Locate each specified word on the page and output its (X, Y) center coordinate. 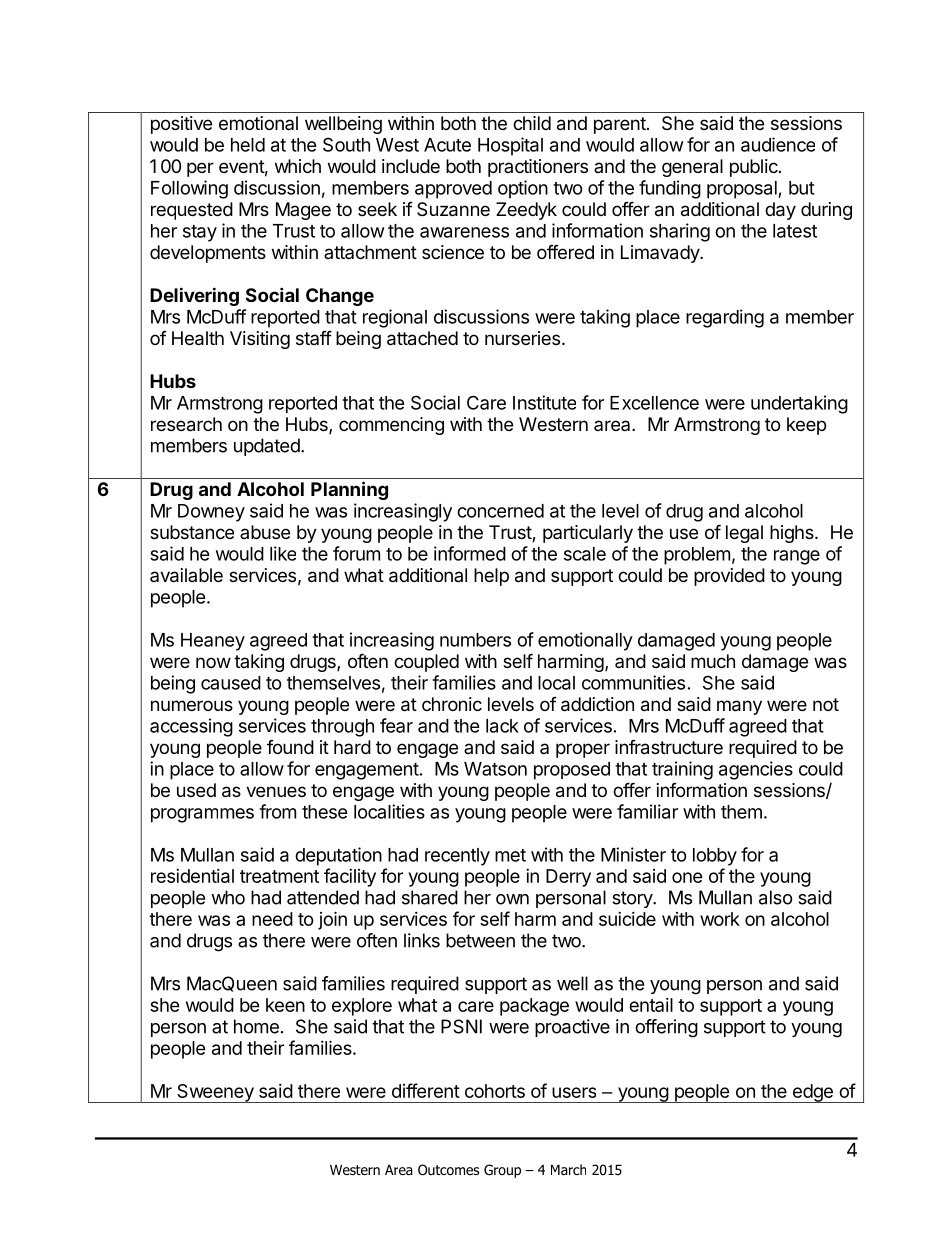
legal (744, 534)
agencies (756, 770)
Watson (495, 769)
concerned (500, 511)
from (277, 811)
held (248, 145)
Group (502, 1171)
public (755, 168)
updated (267, 447)
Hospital (510, 146)
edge (812, 1093)
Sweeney (215, 1093)
